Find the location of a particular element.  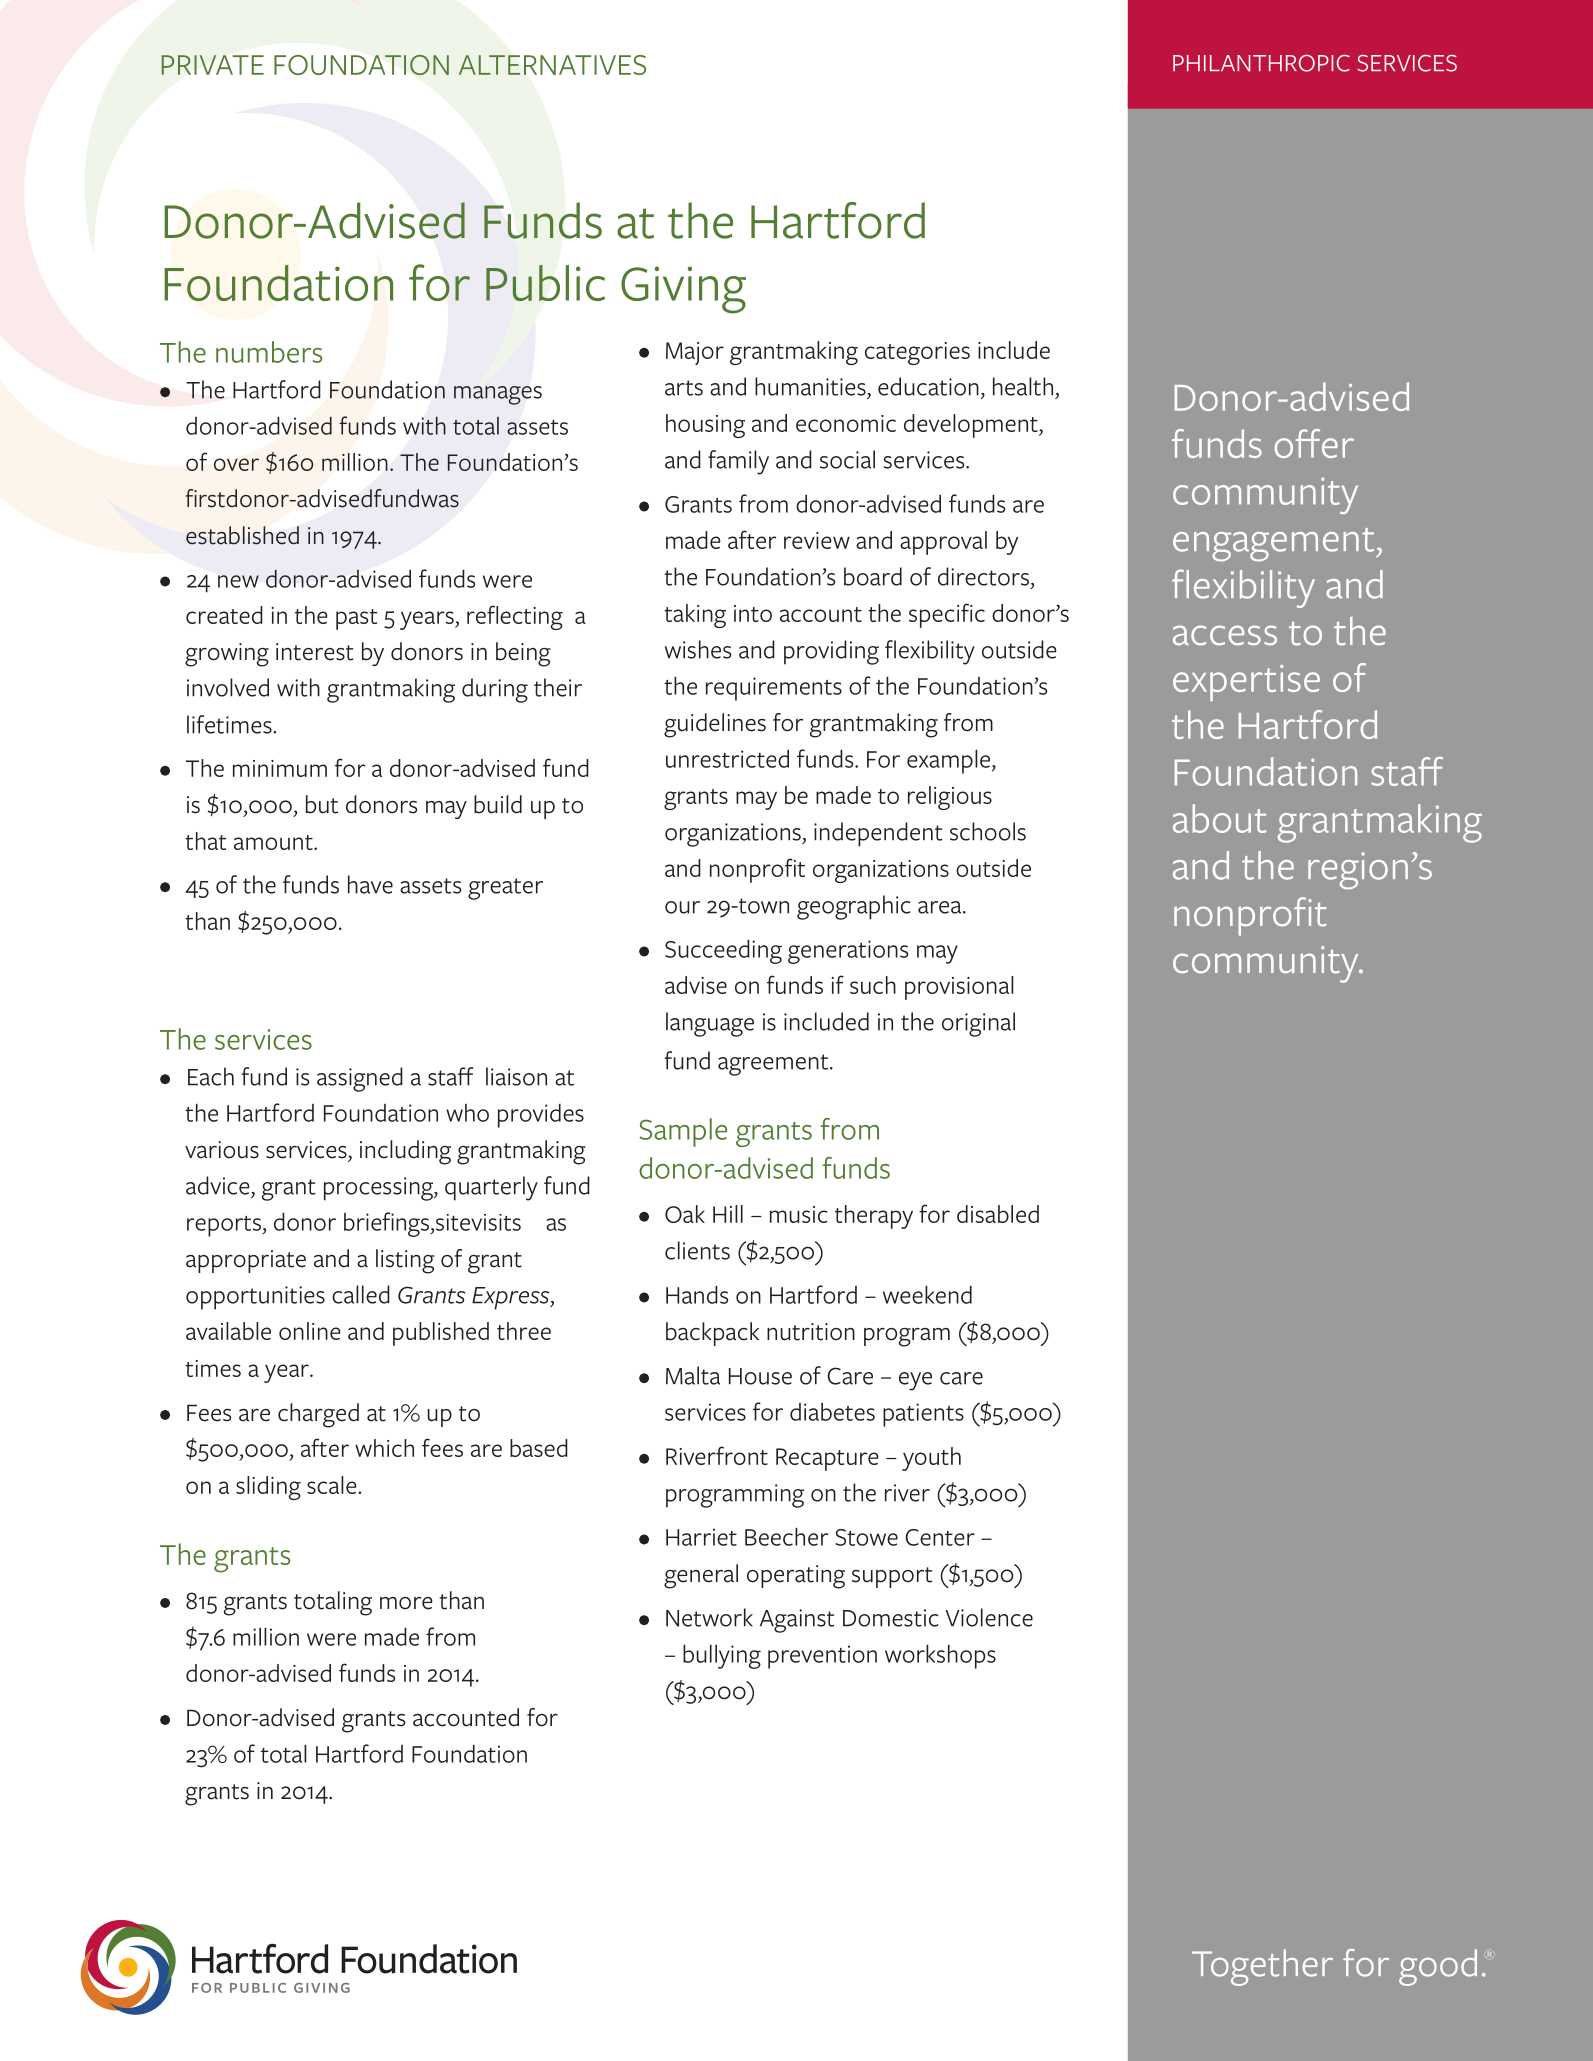

Network is located at coordinates (709, 1617).
